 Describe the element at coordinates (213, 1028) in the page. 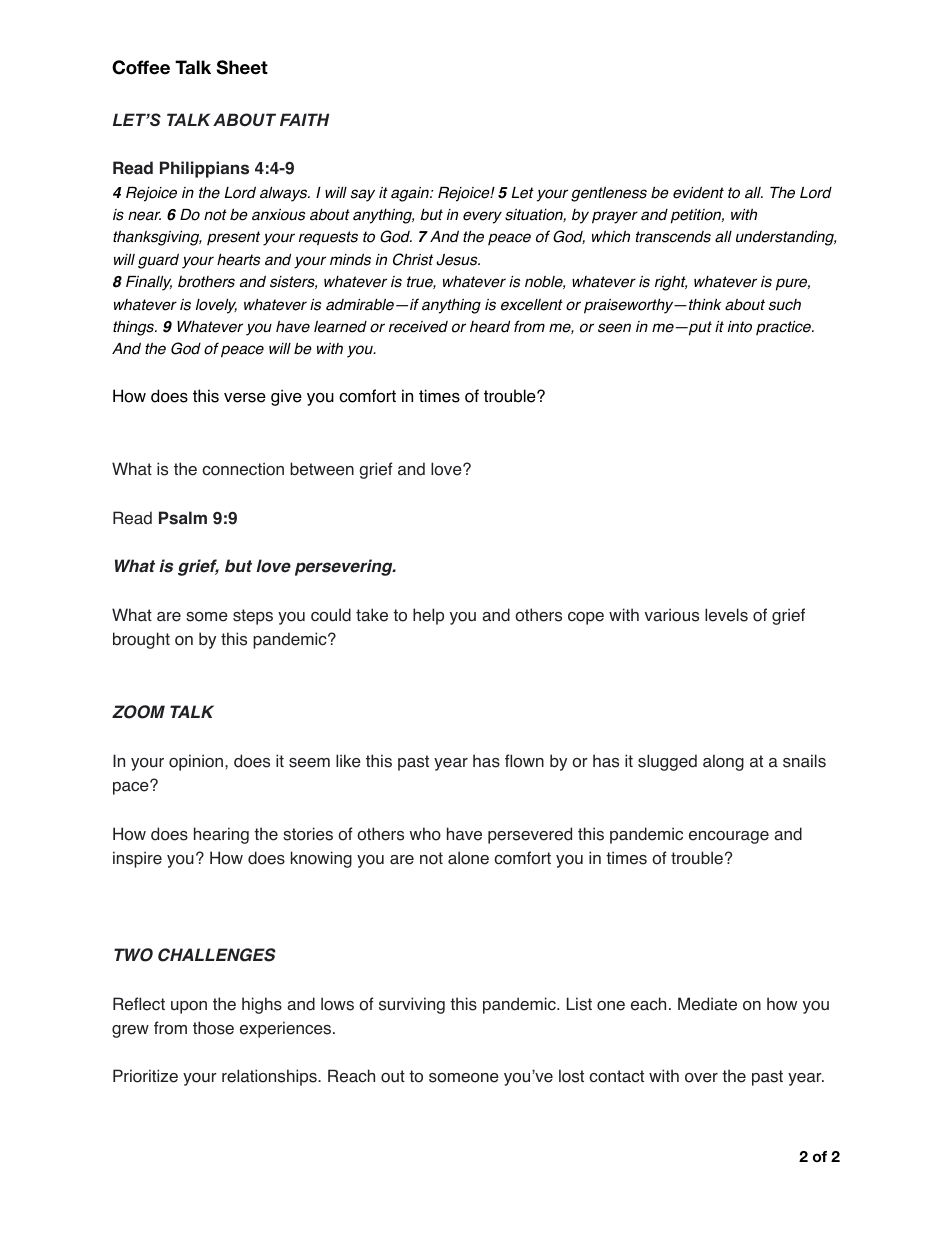

I see `those` at that location.
